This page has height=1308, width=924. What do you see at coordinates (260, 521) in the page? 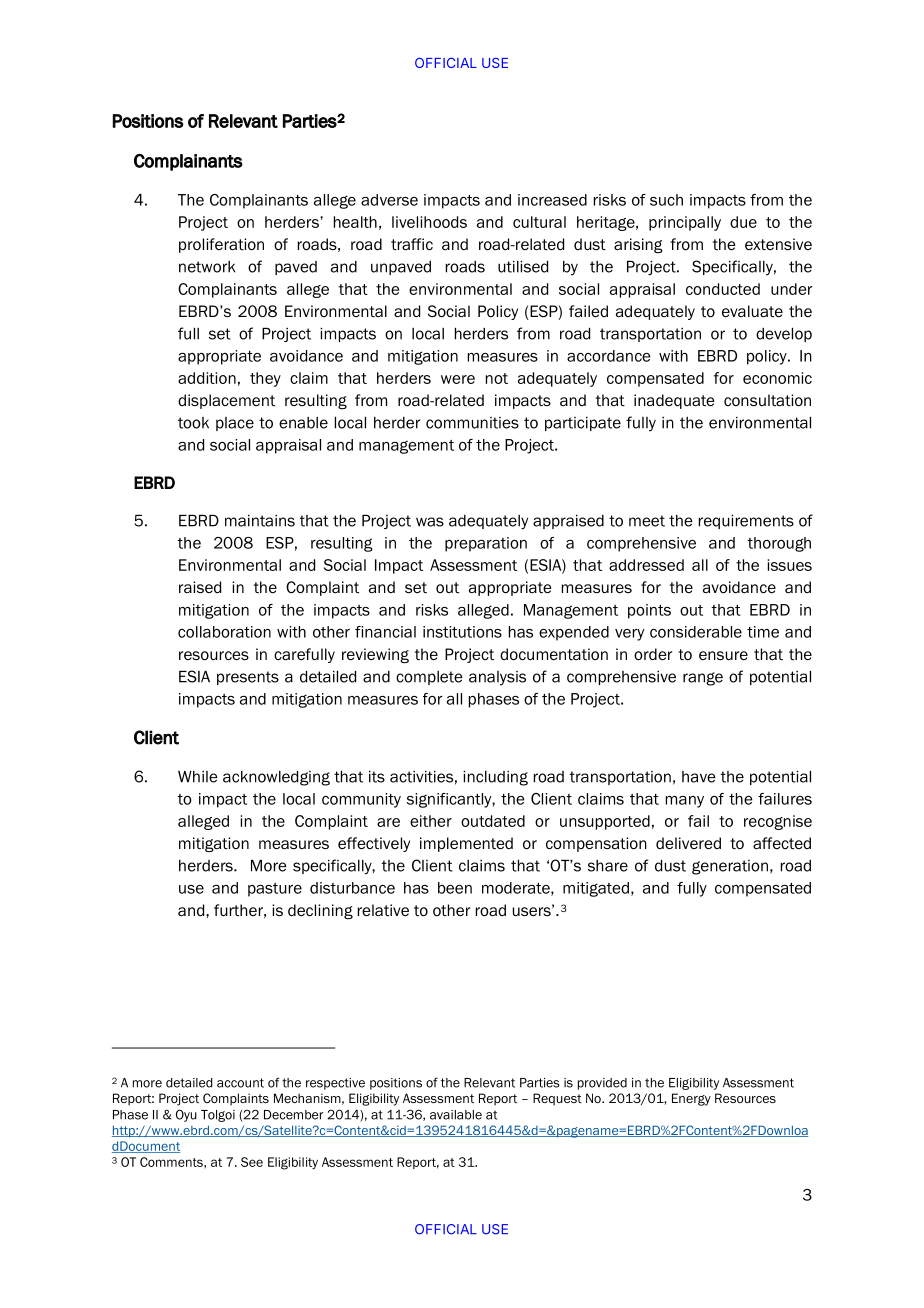
I see `maintains` at bounding box center [260, 521].
